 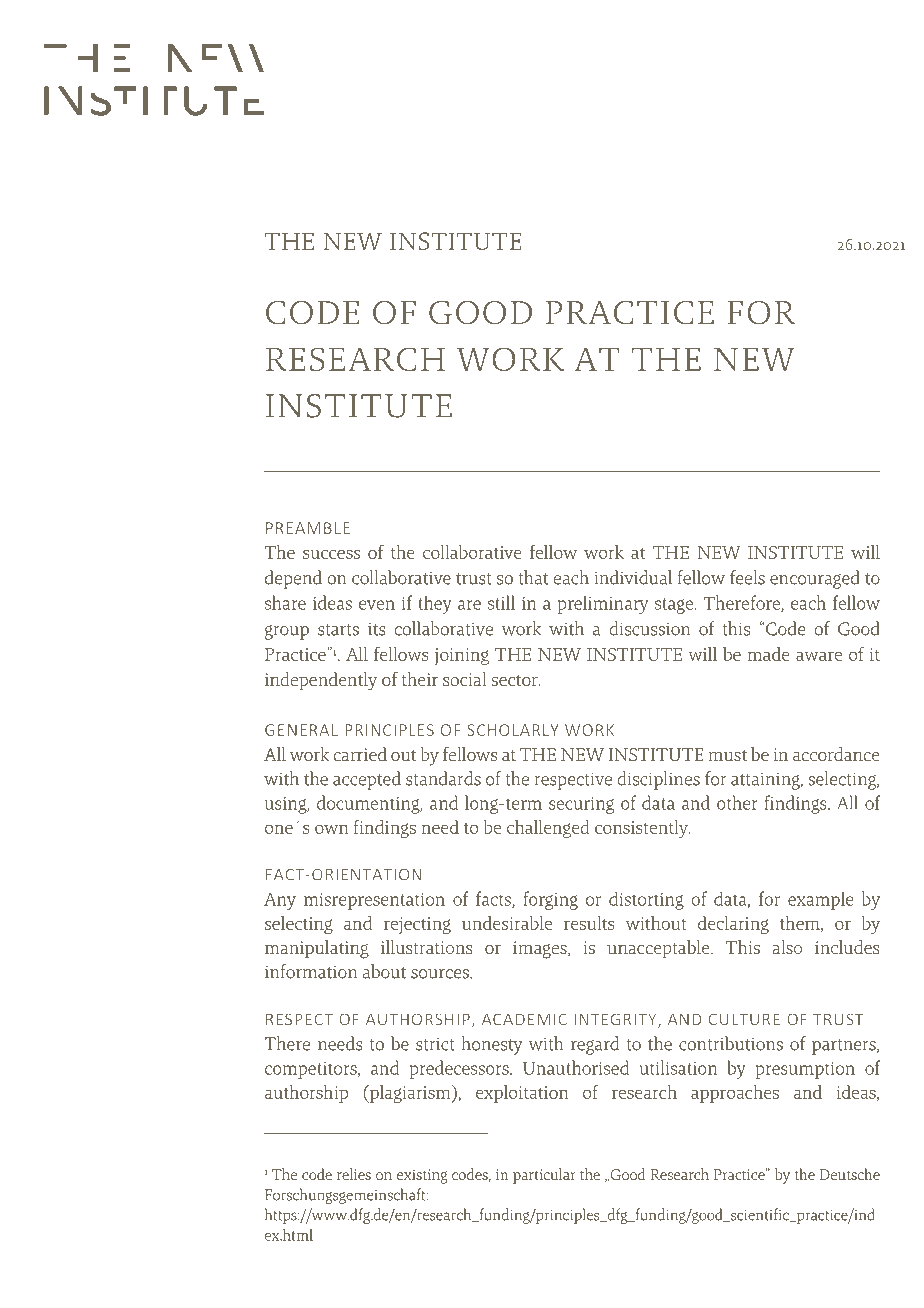 What do you see at coordinates (533, 577) in the document?
I see `that` at bounding box center [533, 577].
